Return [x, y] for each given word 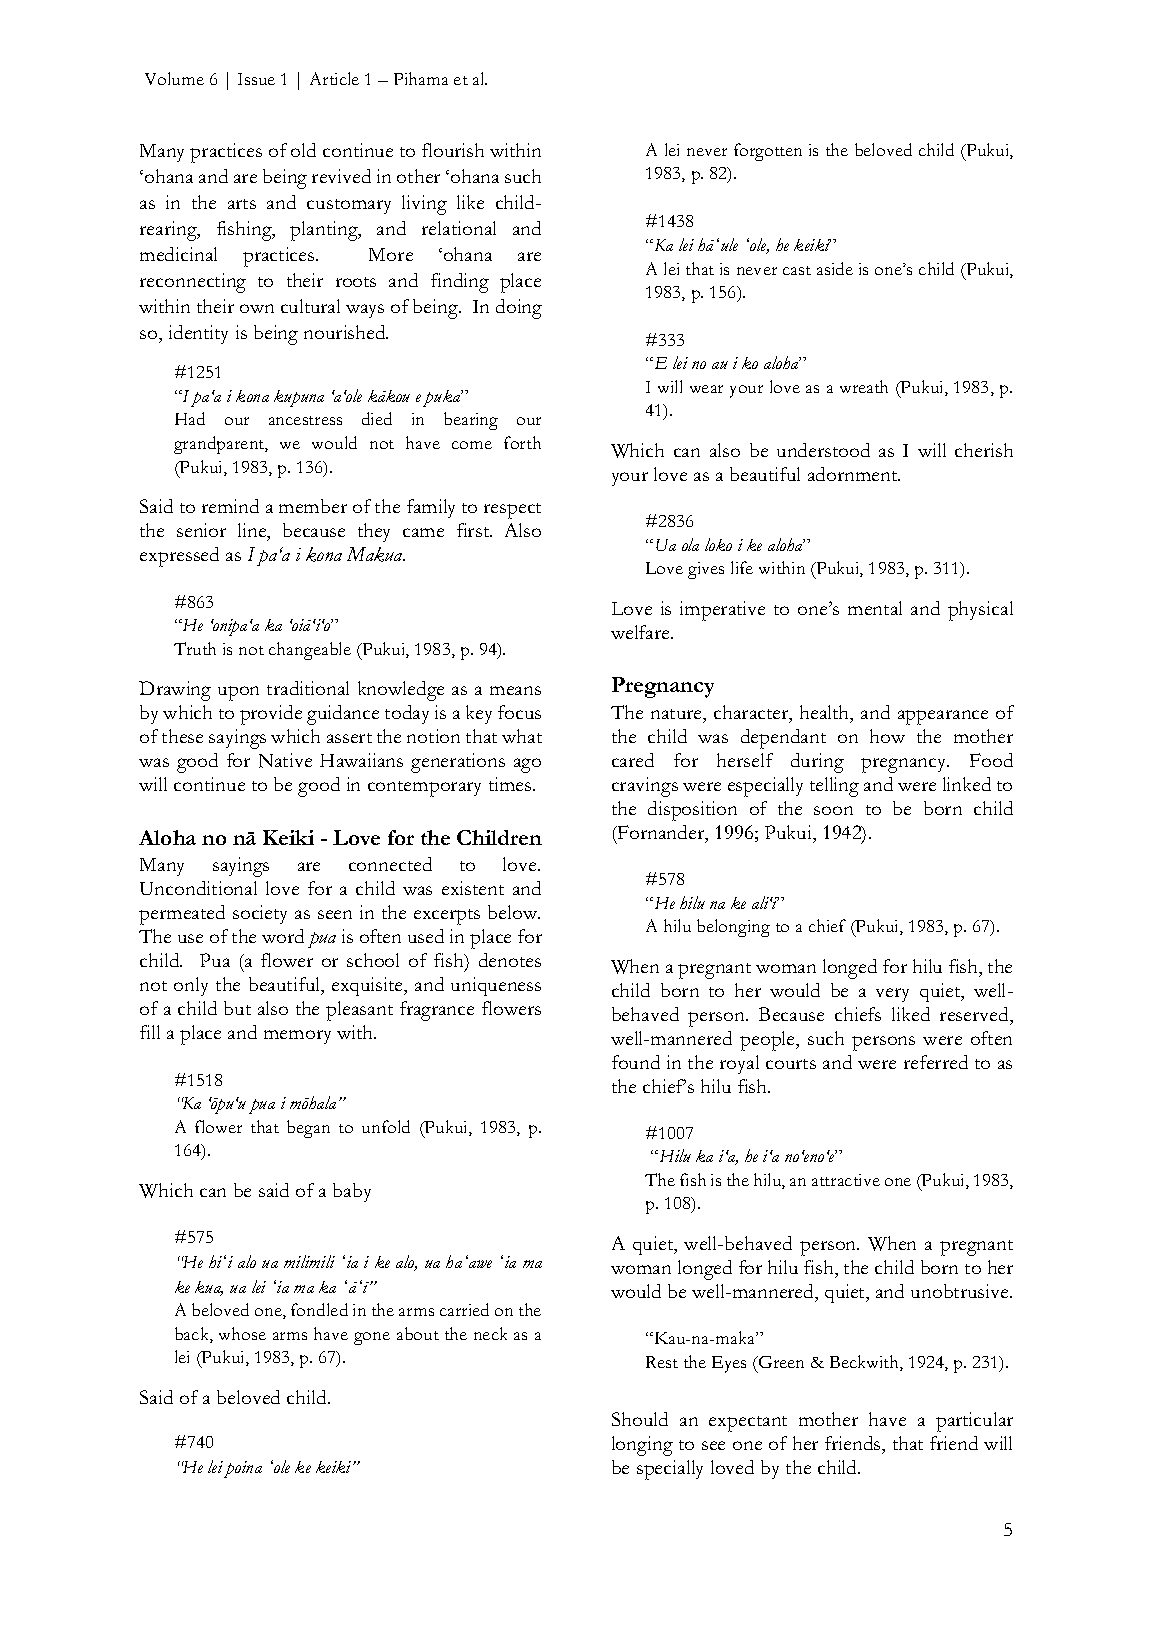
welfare [642, 632]
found [636, 1062]
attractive [846, 1180]
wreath [864, 386]
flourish [453, 150]
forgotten [768, 152]
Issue [256, 79]
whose [242, 1333]
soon [833, 810]
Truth [195, 648]
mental [875, 608]
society [260, 914]
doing [519, 309]
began [308, 1129]
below [514, 912]
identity [198, 334]
